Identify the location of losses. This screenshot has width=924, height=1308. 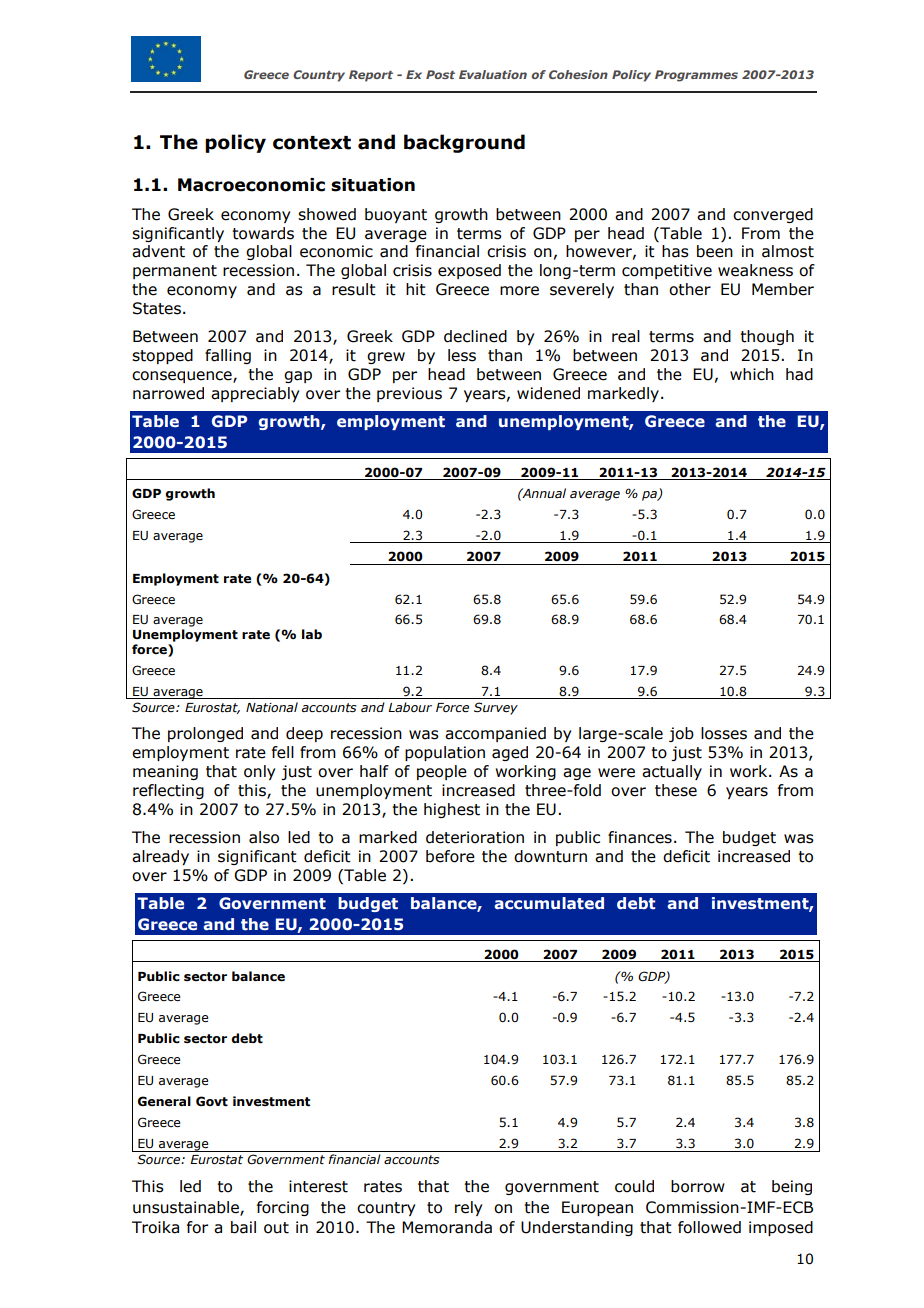
(724, 733).
